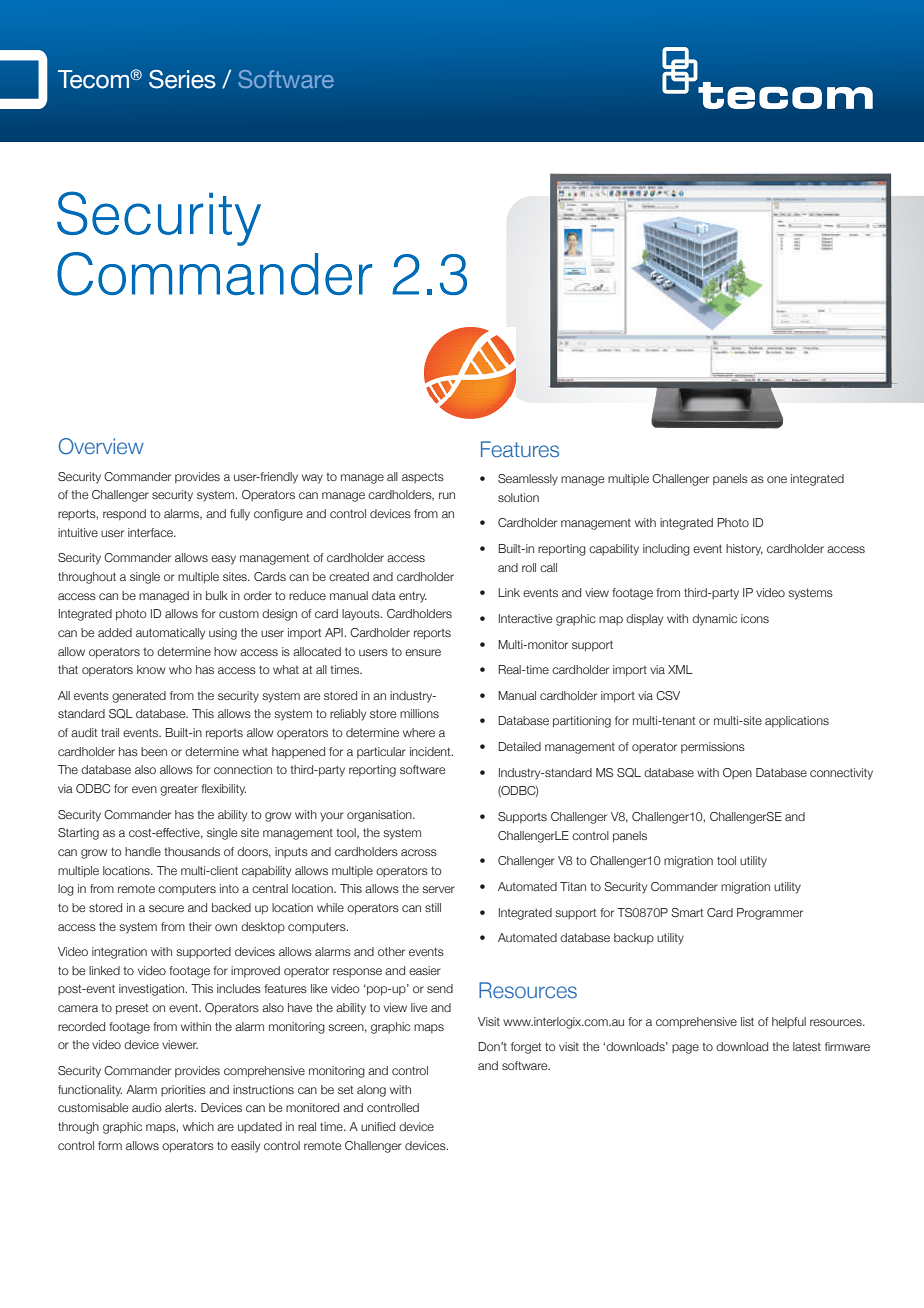 This screenshot has height=1308, width=924. I want to click on respond, so click(124, 514).
